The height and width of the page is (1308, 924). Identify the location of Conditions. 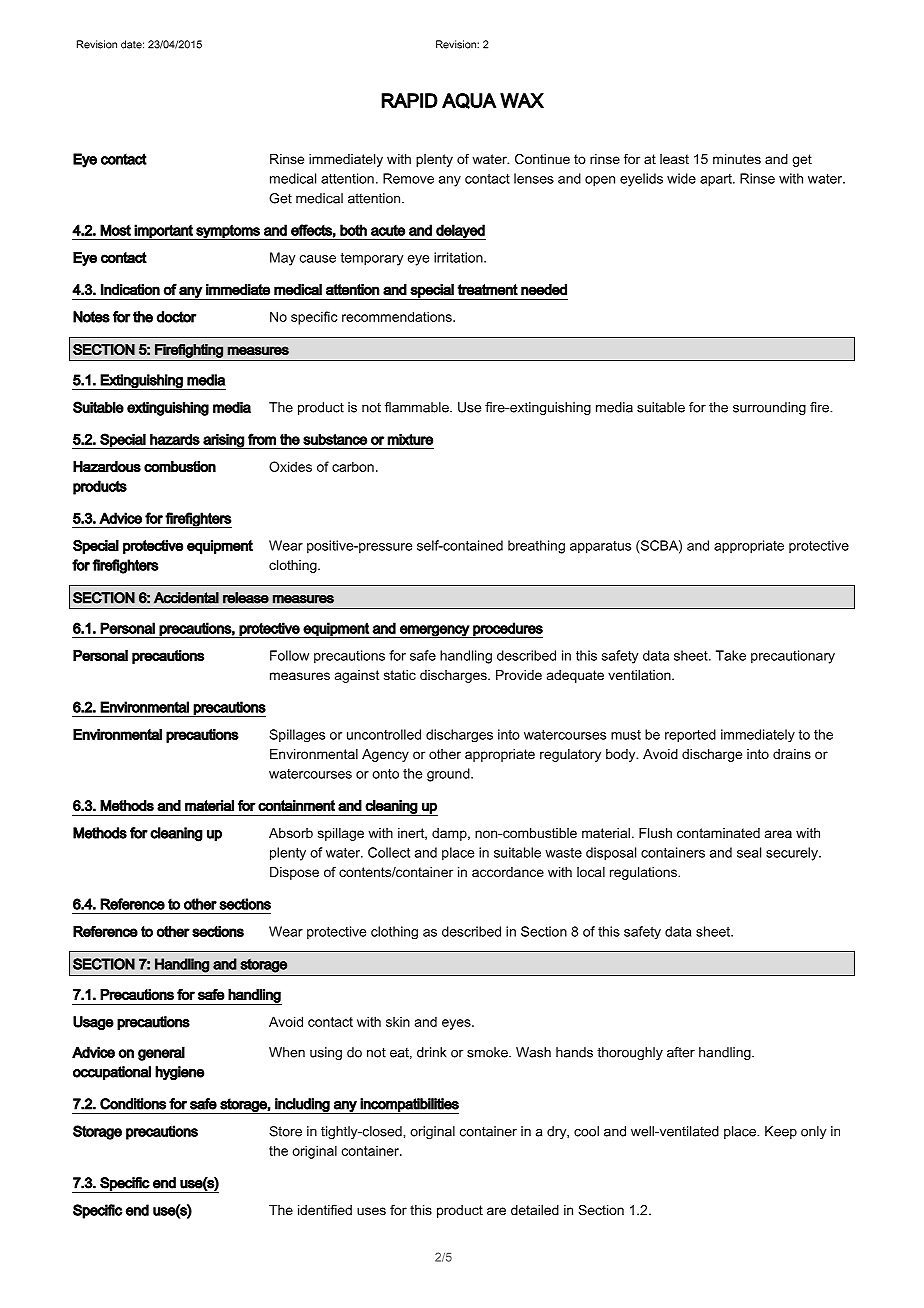
(133, 1104).
